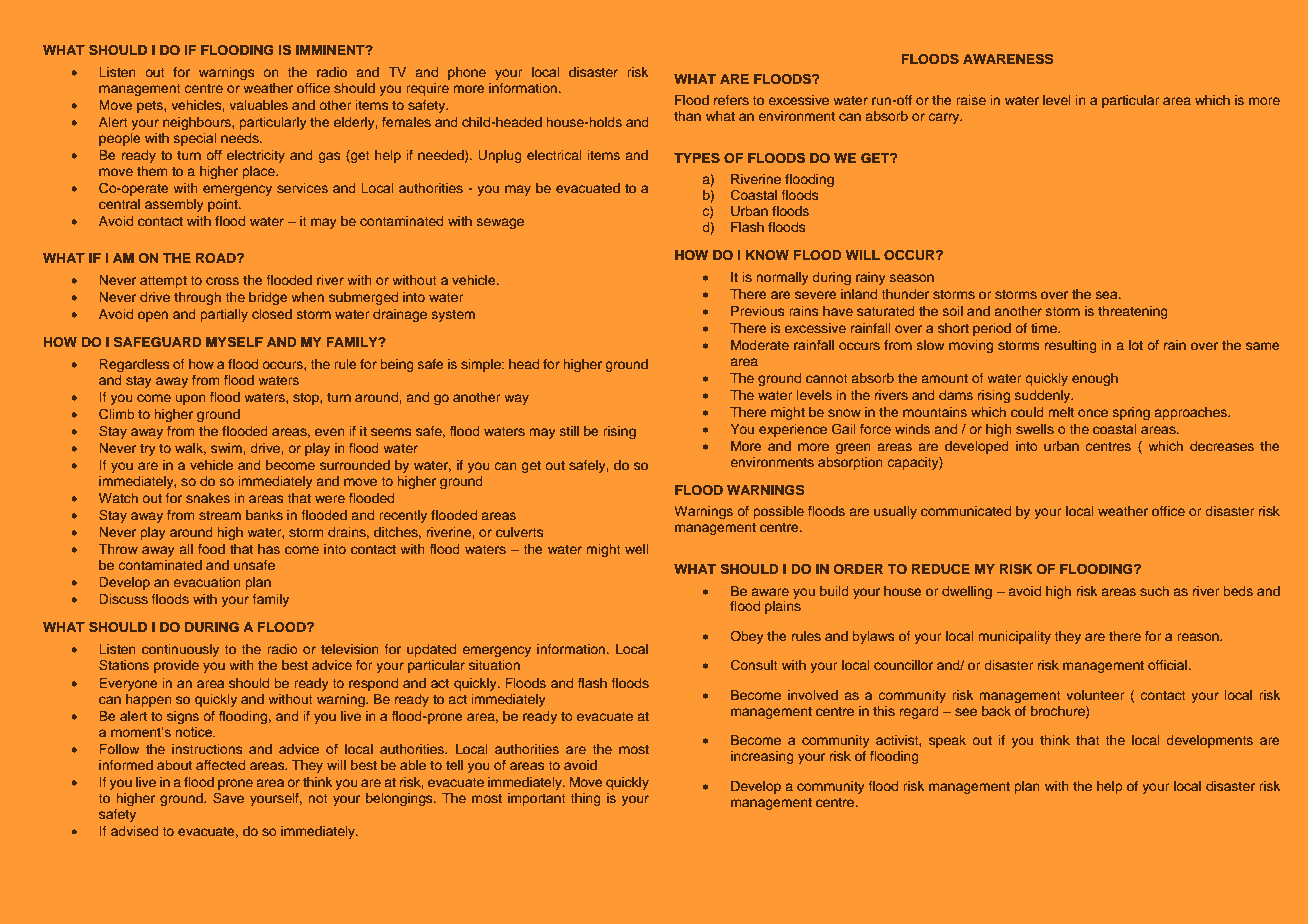  What do you see at coordinates (793, 430) in the page?
I see `experience` at bounding box center [793, 430].
